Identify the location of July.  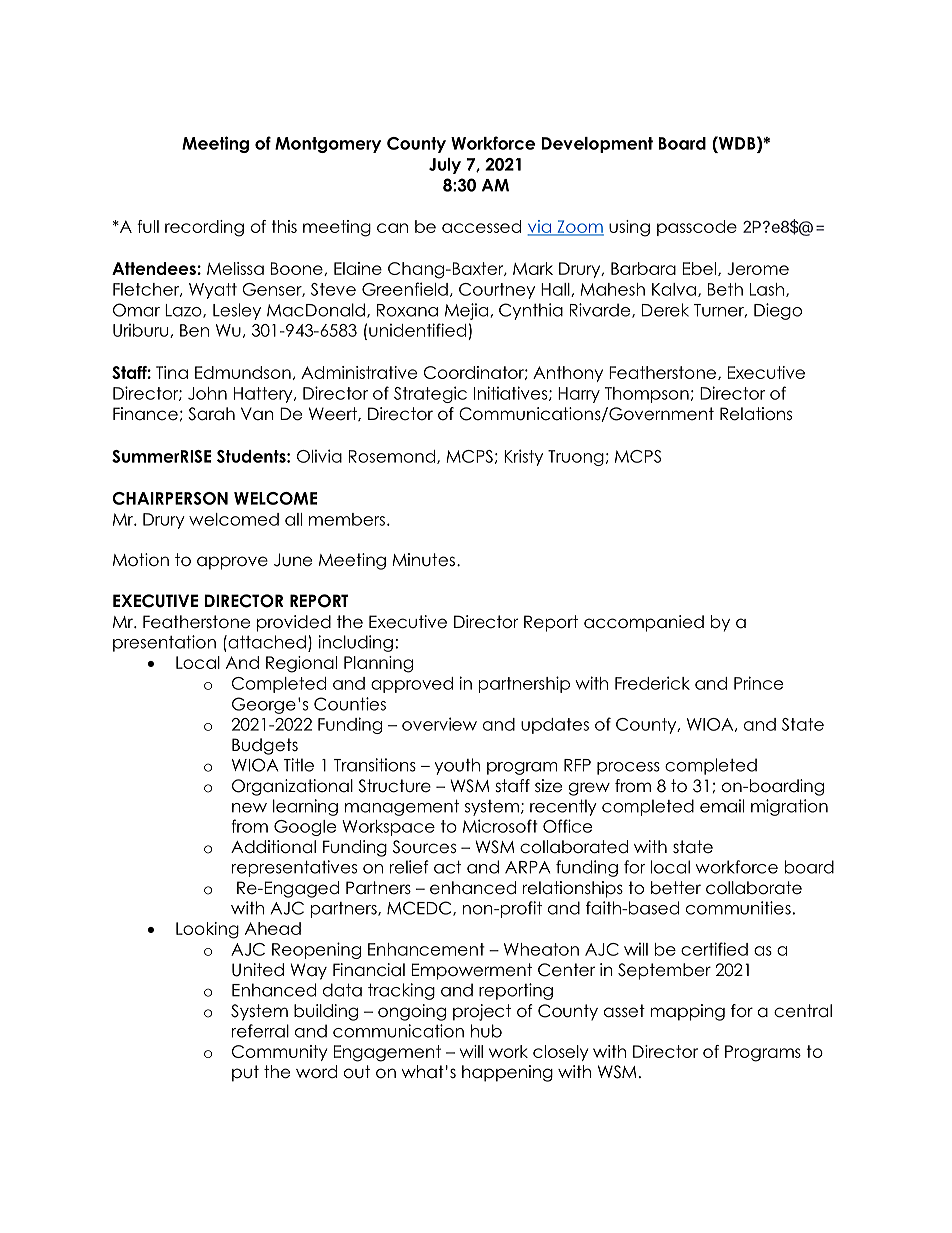
(445, 166).
